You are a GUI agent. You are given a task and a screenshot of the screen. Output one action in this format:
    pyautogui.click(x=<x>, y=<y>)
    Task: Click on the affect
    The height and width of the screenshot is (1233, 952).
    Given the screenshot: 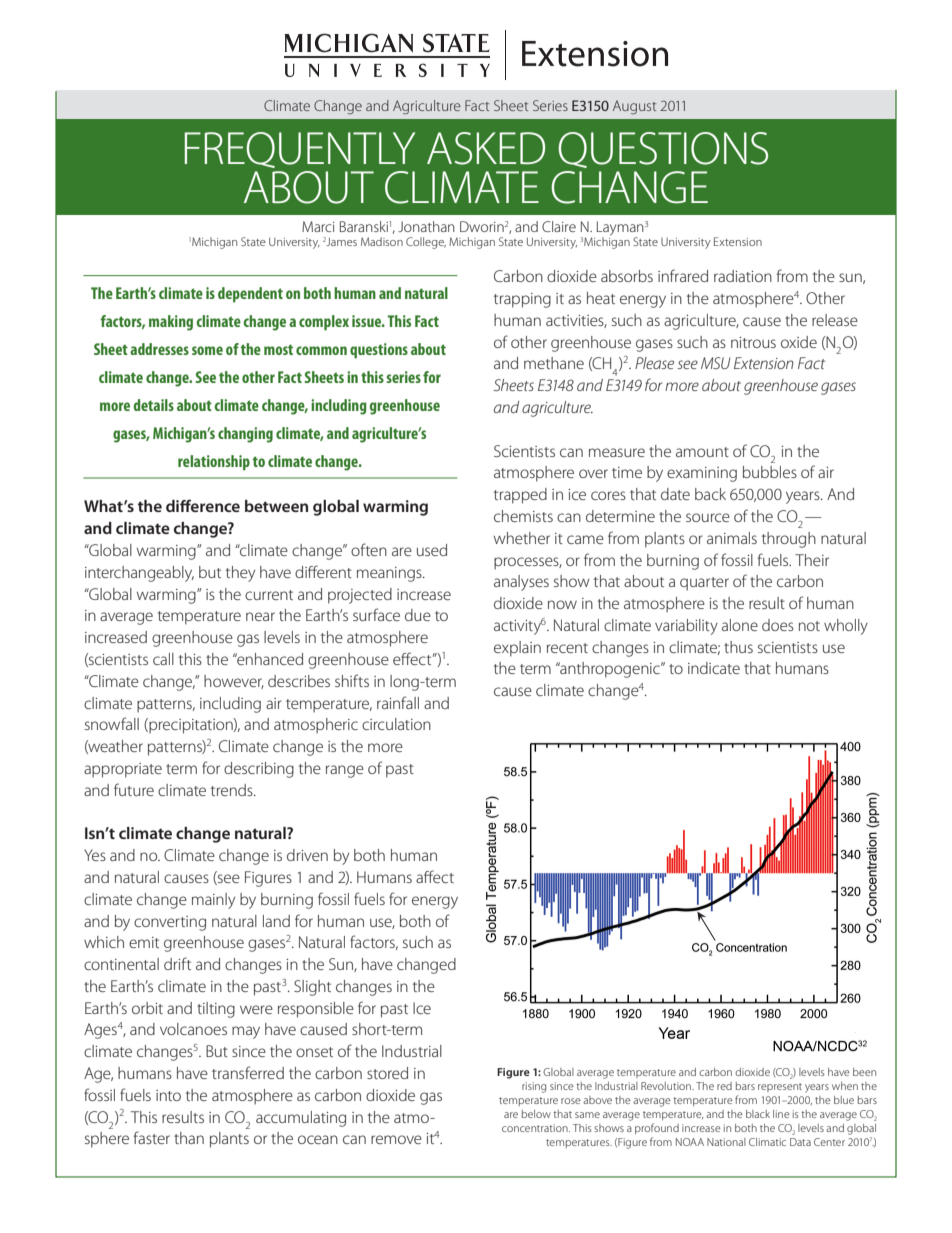 What is the action you would take?
    pyautogui.click(x=435, y=876)
